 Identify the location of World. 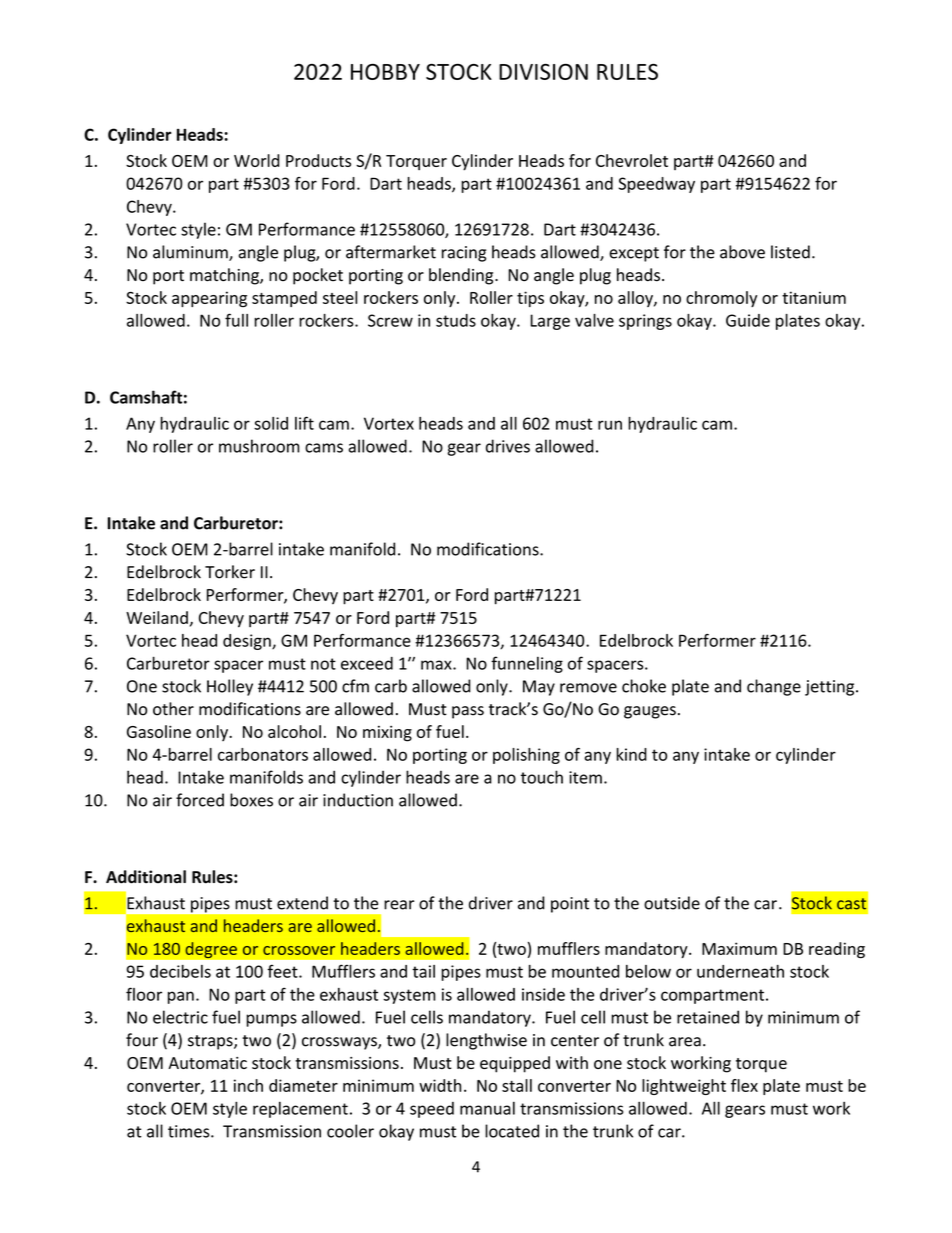
(257, 160).
